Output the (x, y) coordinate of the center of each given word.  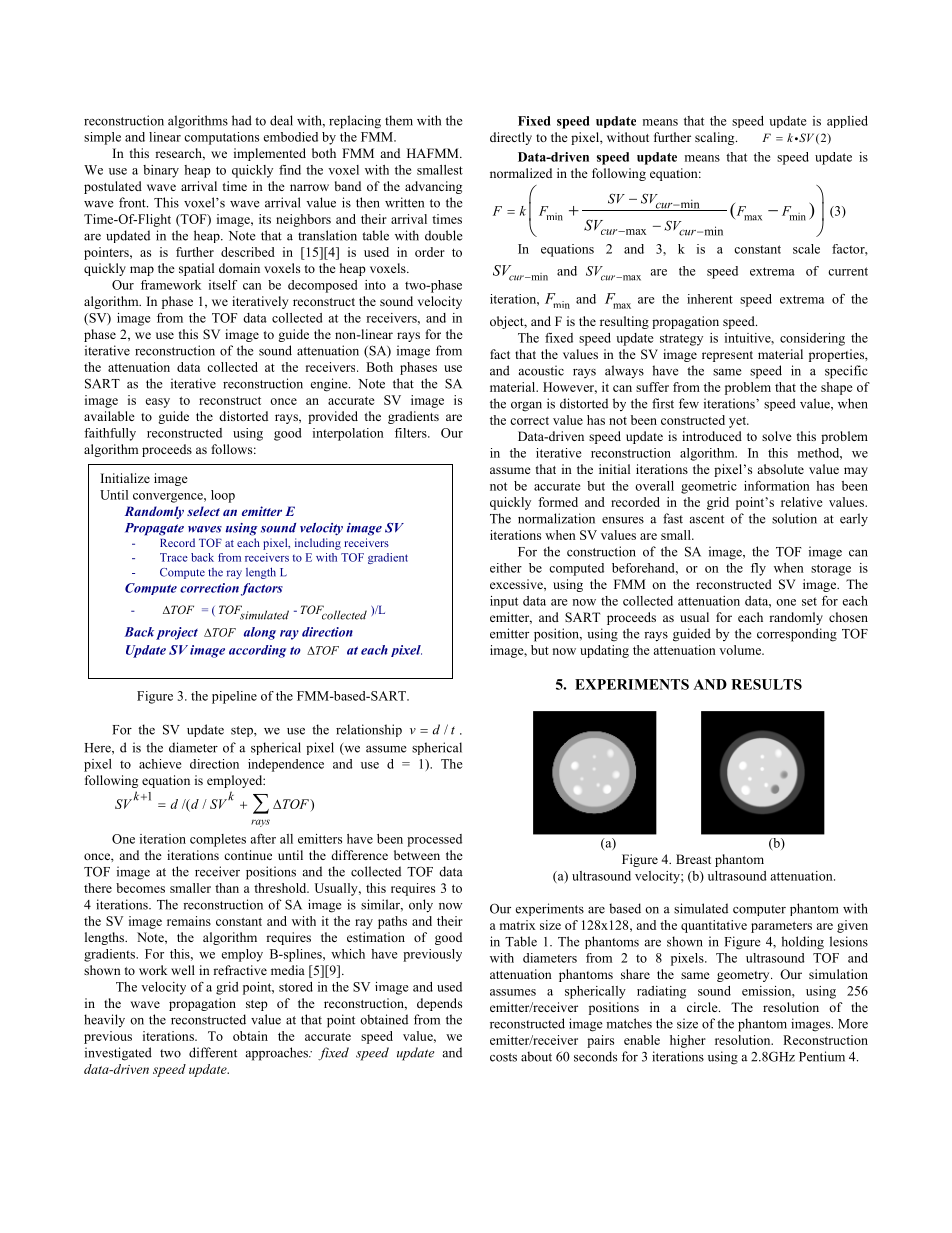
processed (434, 840)
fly (758, 569)
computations (221, 138)
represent (727, 356)
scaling (716, 138)
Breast (693, 859)
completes (218, 840)
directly (511, 138)
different (213, 1052)
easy (157, 403)
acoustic (541, 370)
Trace (174, 557)
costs (503, 1057)
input (504, 602)
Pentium (822, 1056)
